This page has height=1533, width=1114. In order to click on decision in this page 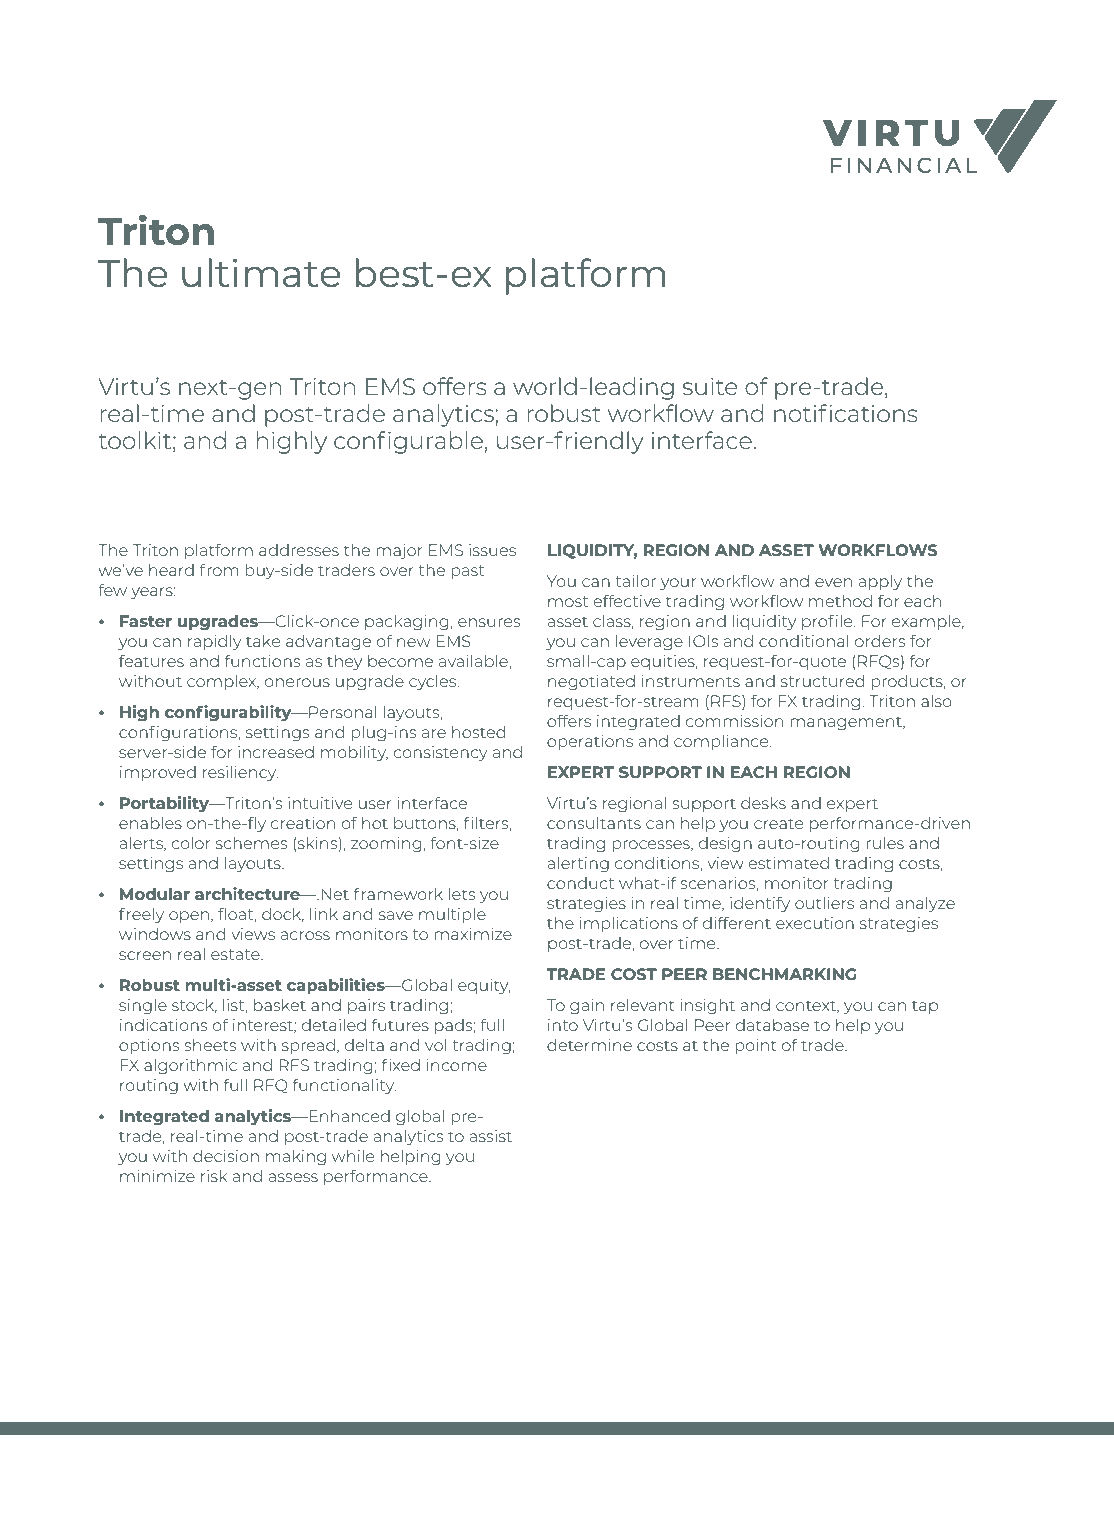, I will do `click(226, 1156)`.
